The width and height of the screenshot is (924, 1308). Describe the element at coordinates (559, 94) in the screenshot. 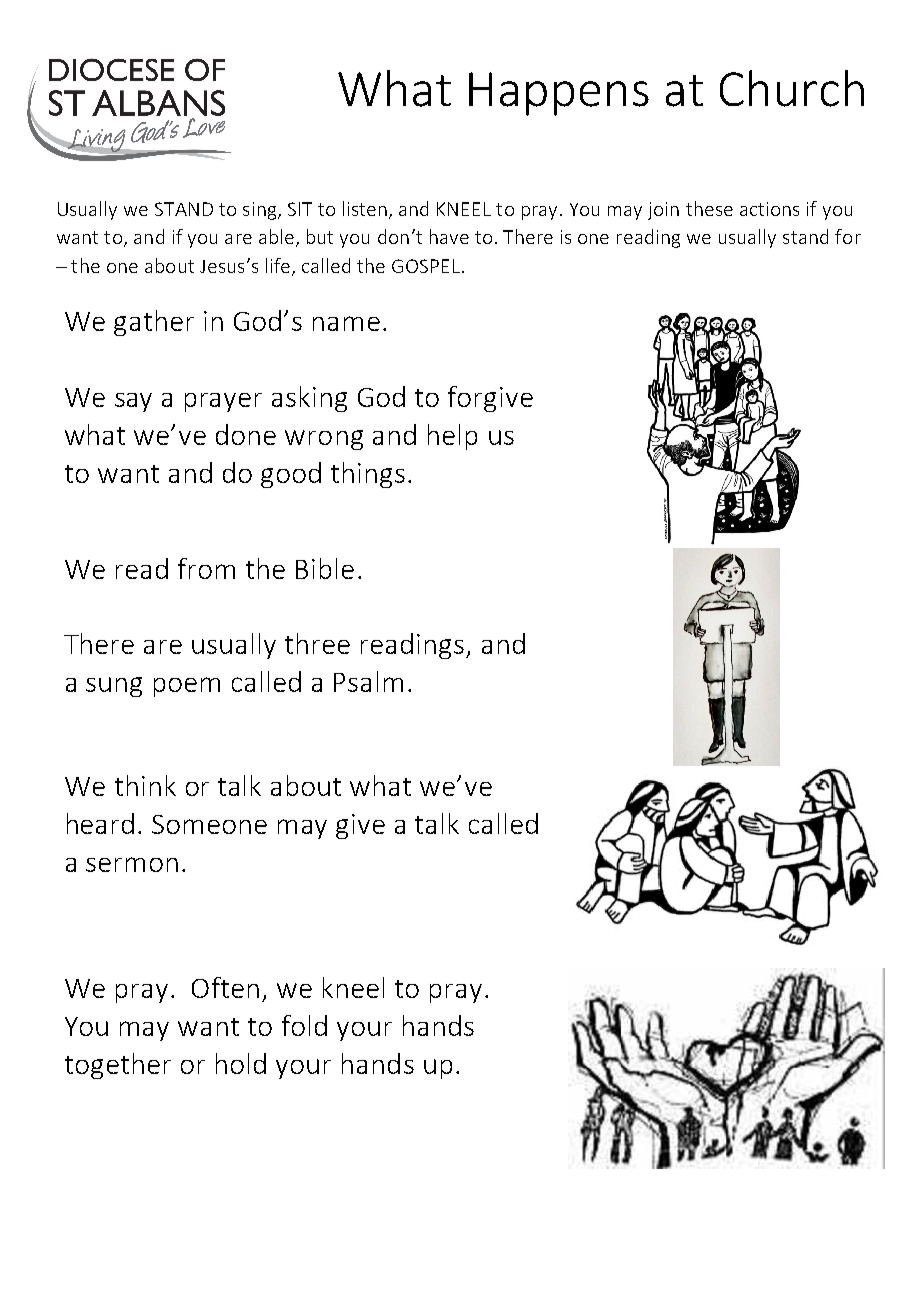

I see `Happens` at that location.
